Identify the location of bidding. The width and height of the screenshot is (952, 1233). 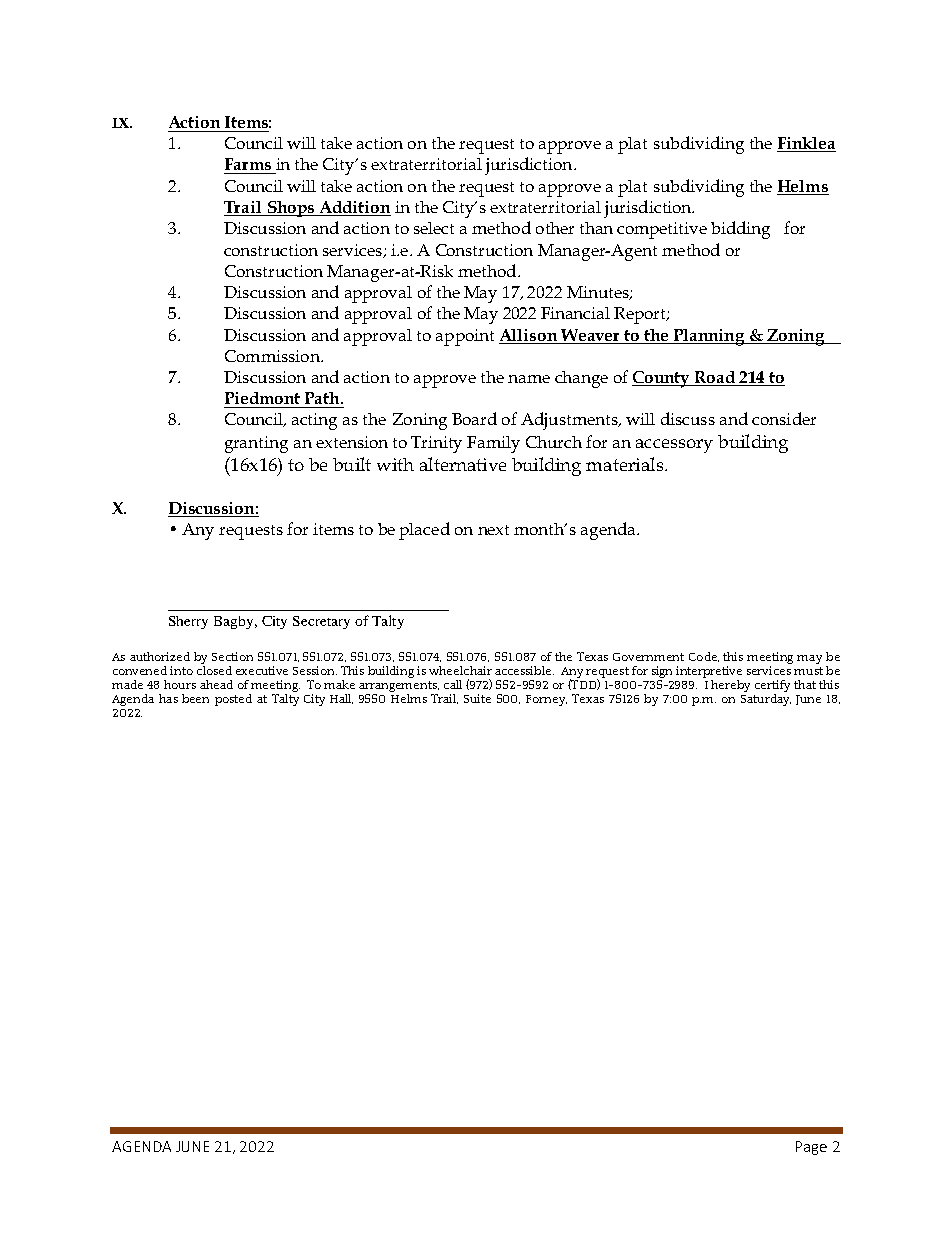
(740, 230).
